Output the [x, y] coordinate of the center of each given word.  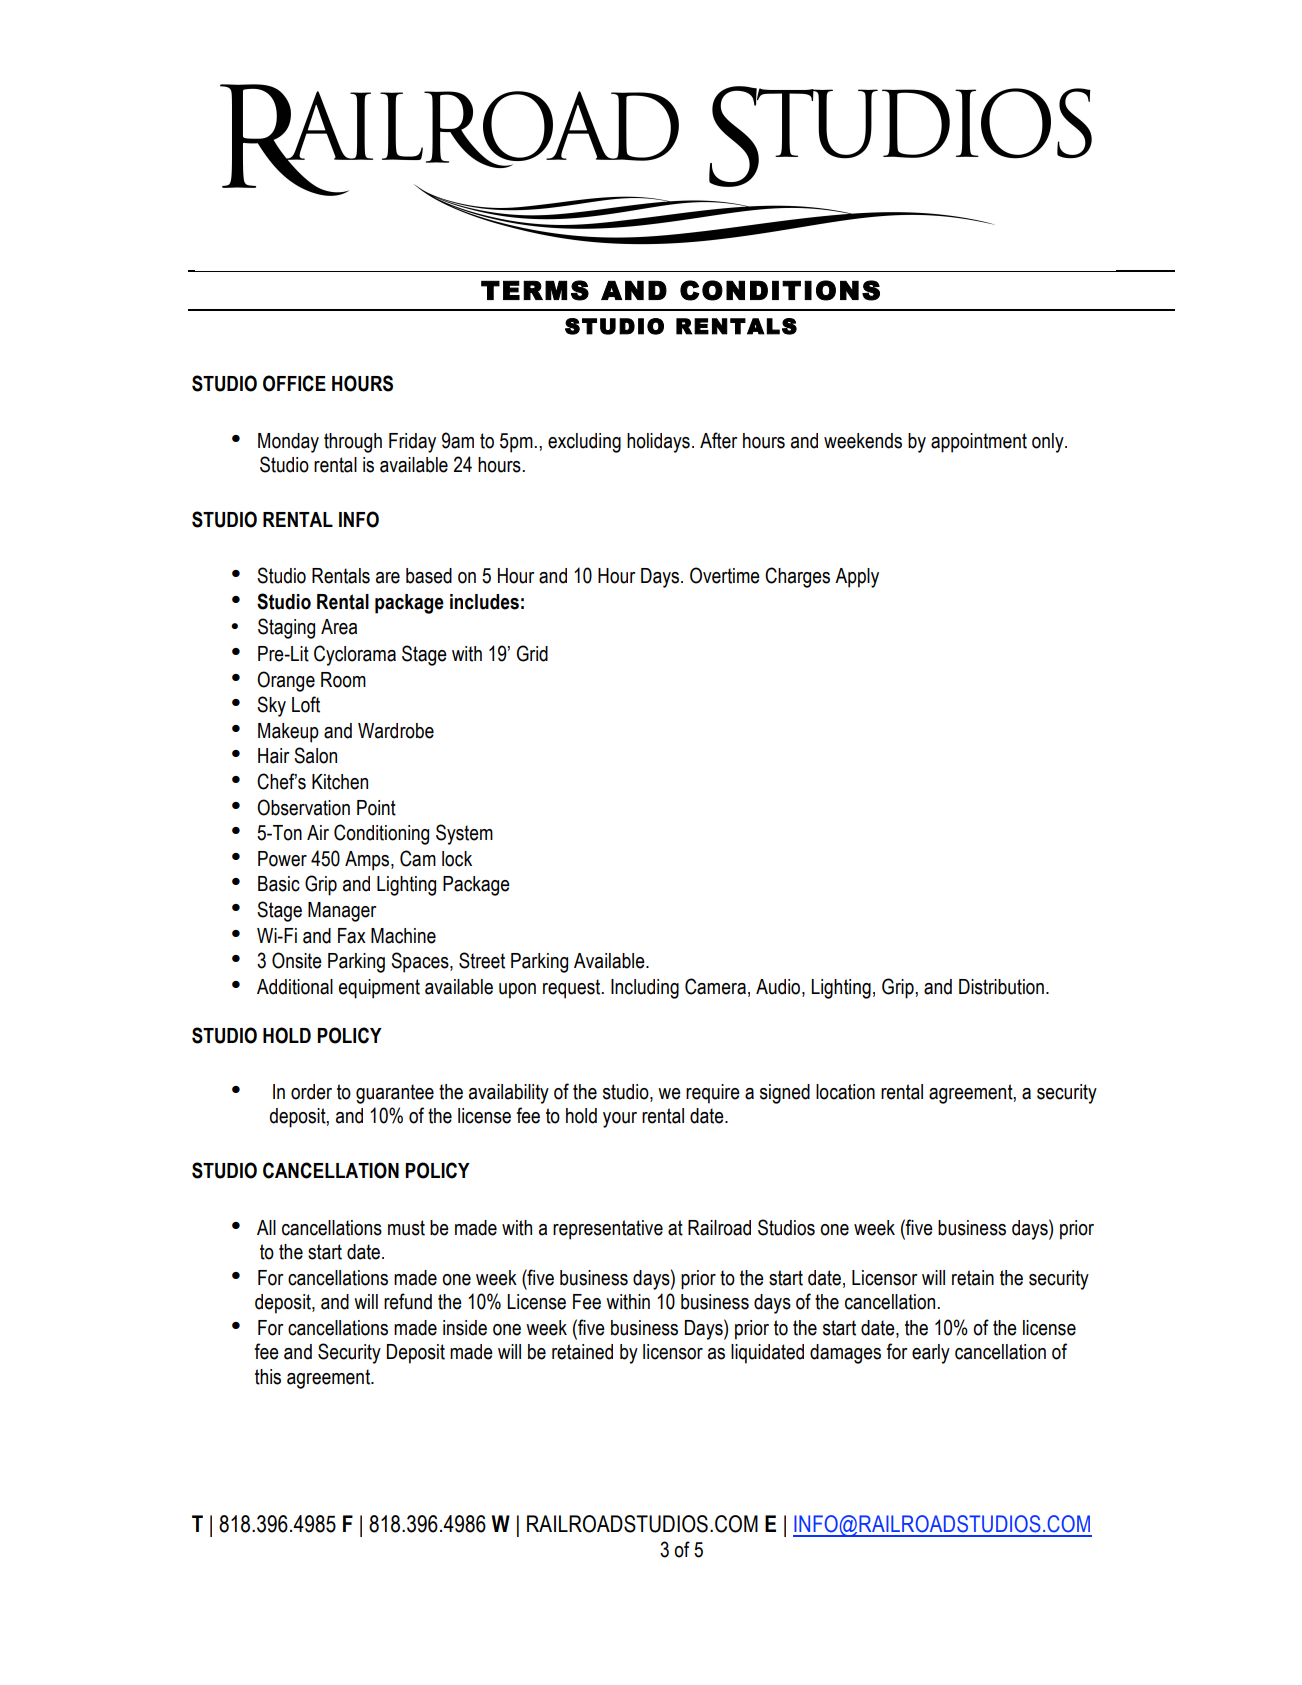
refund [408, 1301]
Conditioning [381, 834]
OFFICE [294, 383]
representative [608, 1230]
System [464, 834]
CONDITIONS [780, 290]
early [931, 1354]
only [1049, 443]
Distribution [1001, 987]
